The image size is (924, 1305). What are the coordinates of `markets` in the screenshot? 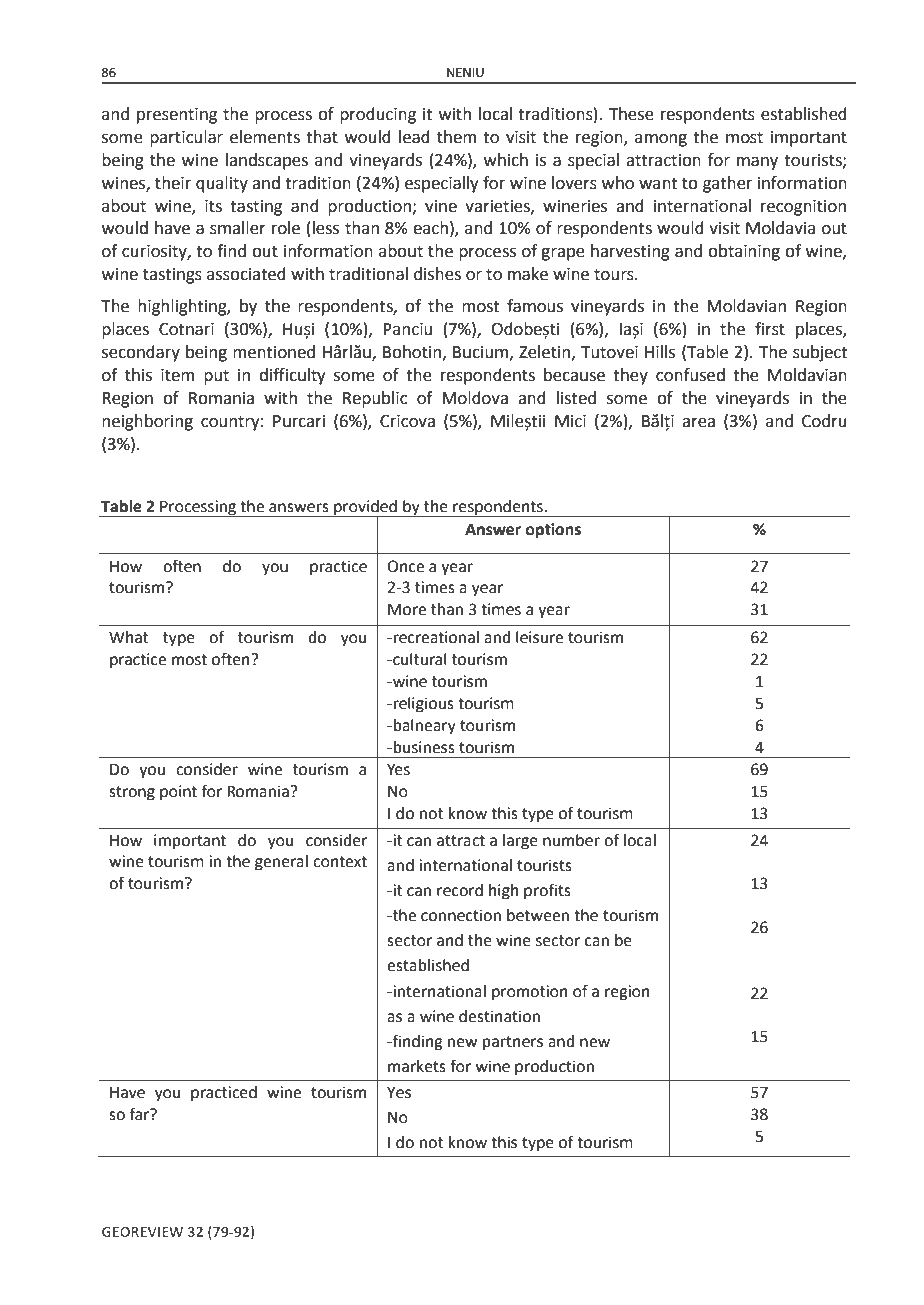 It's located at (417, 1066).
